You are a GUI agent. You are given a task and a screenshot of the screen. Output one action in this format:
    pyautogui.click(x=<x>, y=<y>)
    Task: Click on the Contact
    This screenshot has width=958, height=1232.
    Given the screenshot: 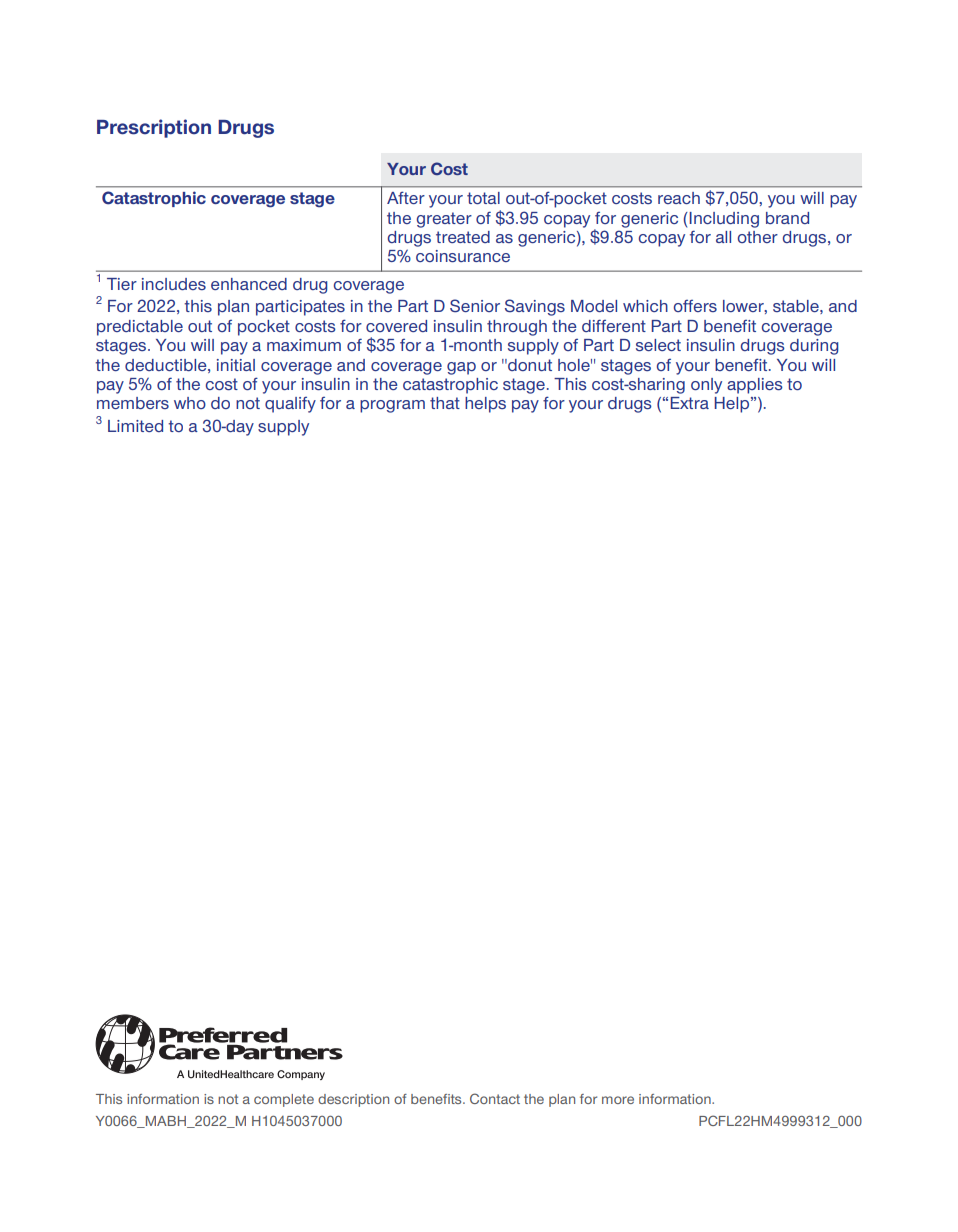 What is the action you would take?
    pyautogui.click(x=495, y=1098)
